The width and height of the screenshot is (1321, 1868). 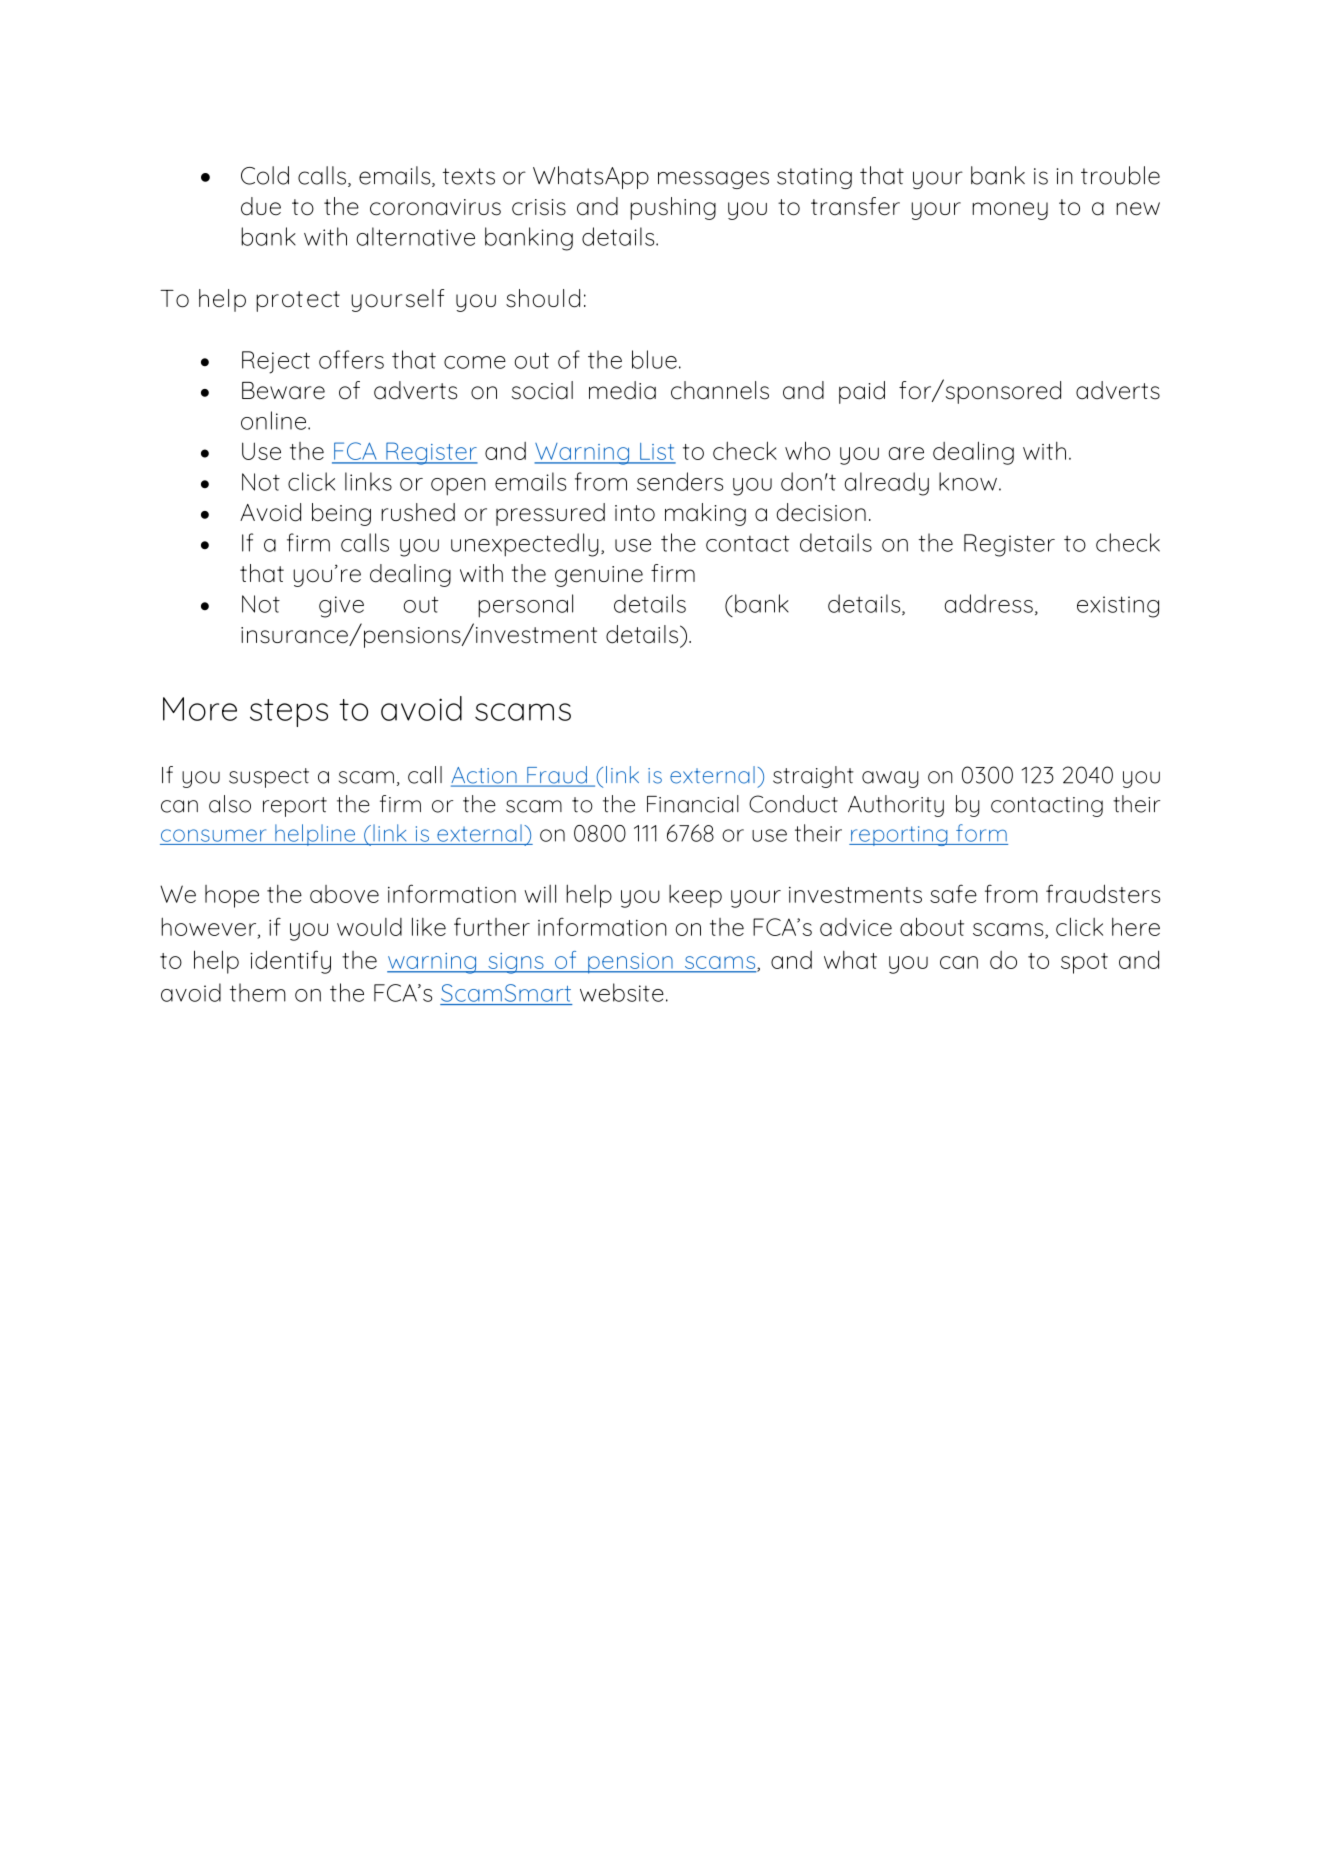 What do you see at coordinates (261, 206) in the screenshot?
I see `due` at bounding box center [261, 206].
